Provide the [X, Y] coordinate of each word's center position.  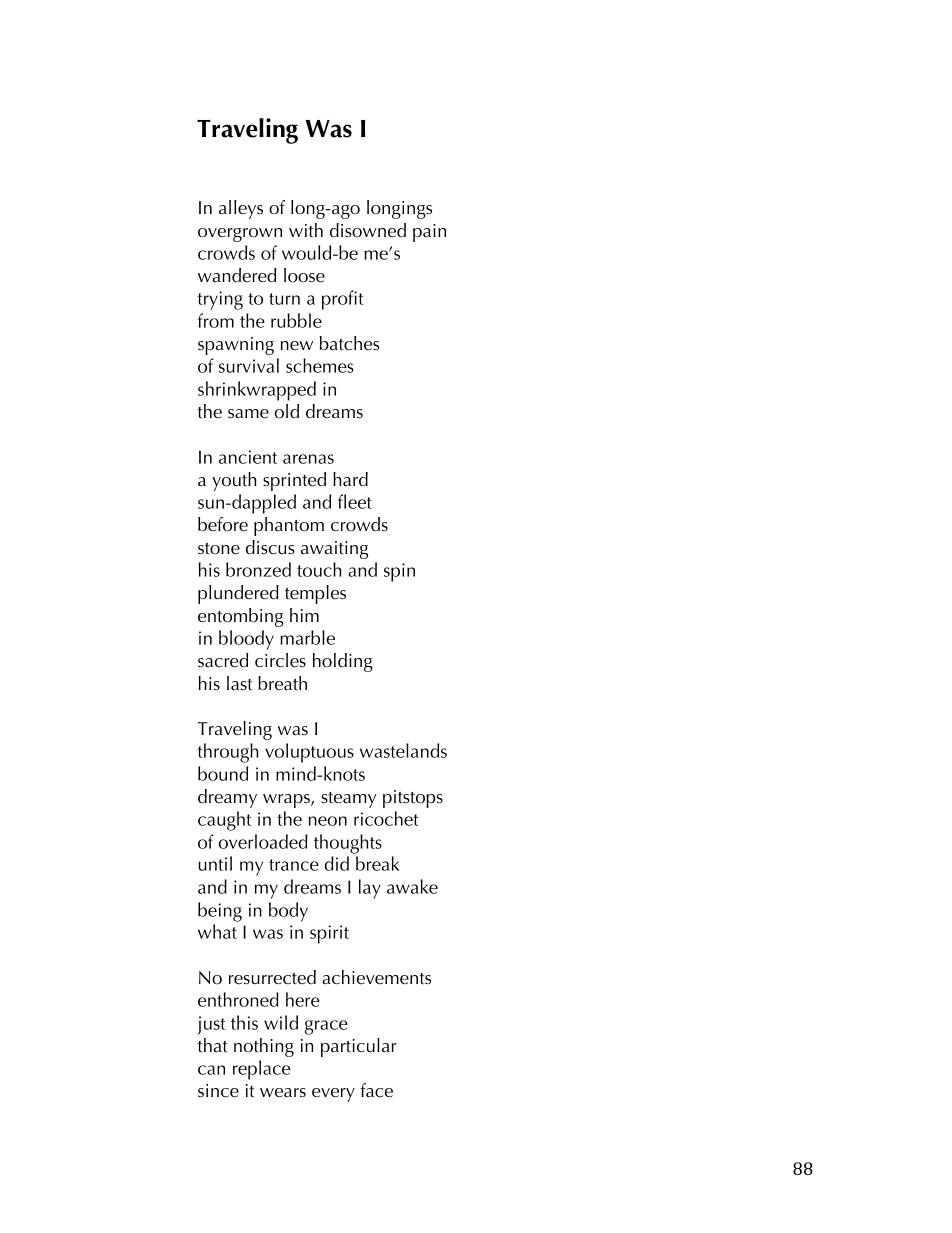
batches [350, 343]
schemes [320, 365]
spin [399, 572]
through [228, 753]
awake [412, 886]
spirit [329, 934]
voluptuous [309, 753]
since [218, 1091]
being [220, 912]
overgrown [240, 235]
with [306, 230]
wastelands [403, 750]
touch [319, 569]
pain [429, 233]
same [248, 414]
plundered [238, 594]
